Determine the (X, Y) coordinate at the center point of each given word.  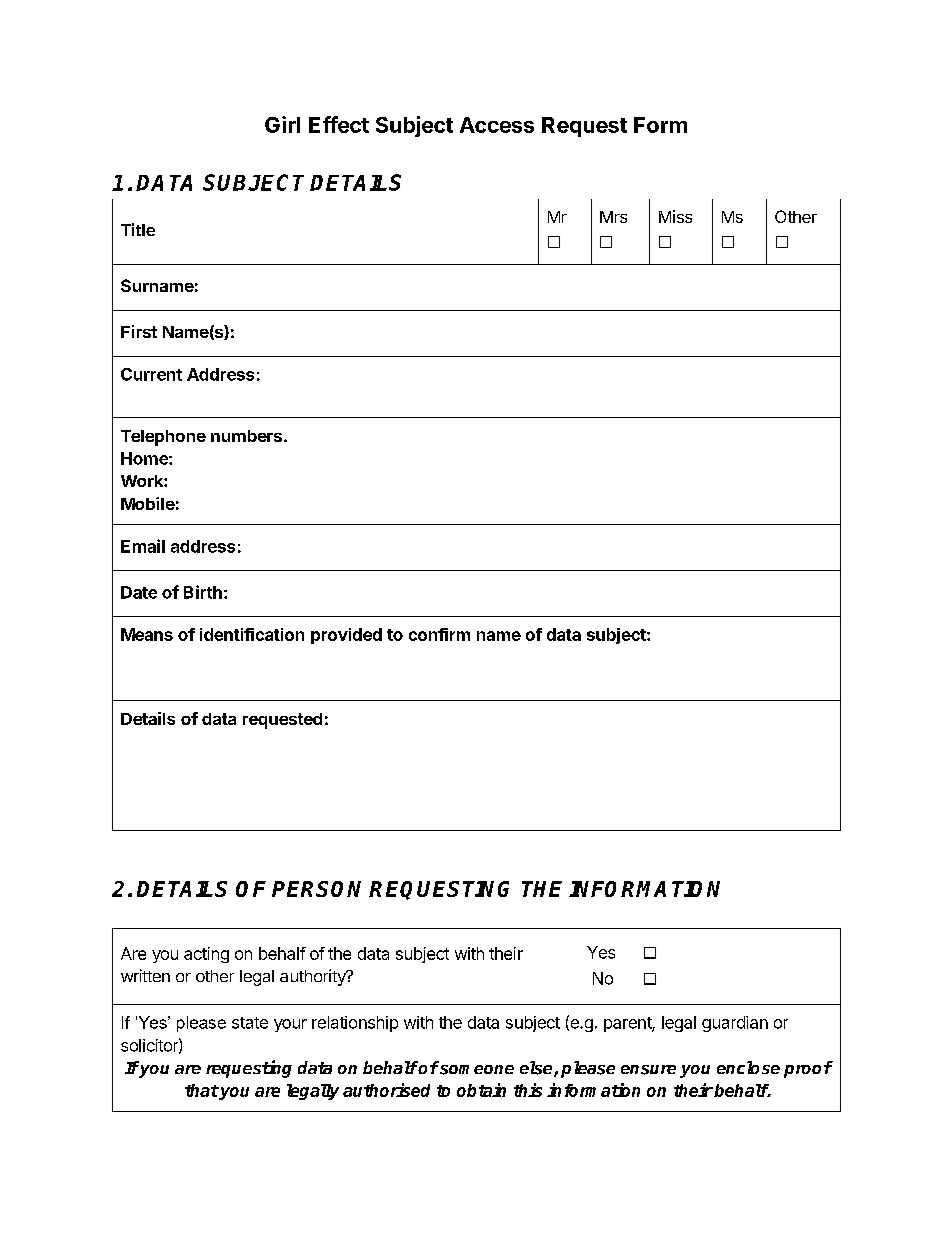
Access (497, 125)
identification (252, 634)
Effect (339, 124)
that (202, 1090)
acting (206, 955)
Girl (282, 124)
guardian (735, 1024)
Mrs (613, 217)
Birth (203, 592)
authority (314, 977)
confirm (439, 634)
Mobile (148, 503)
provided (346, 636)
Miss (675, 216)
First (139, 331)
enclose (748, 1067)
